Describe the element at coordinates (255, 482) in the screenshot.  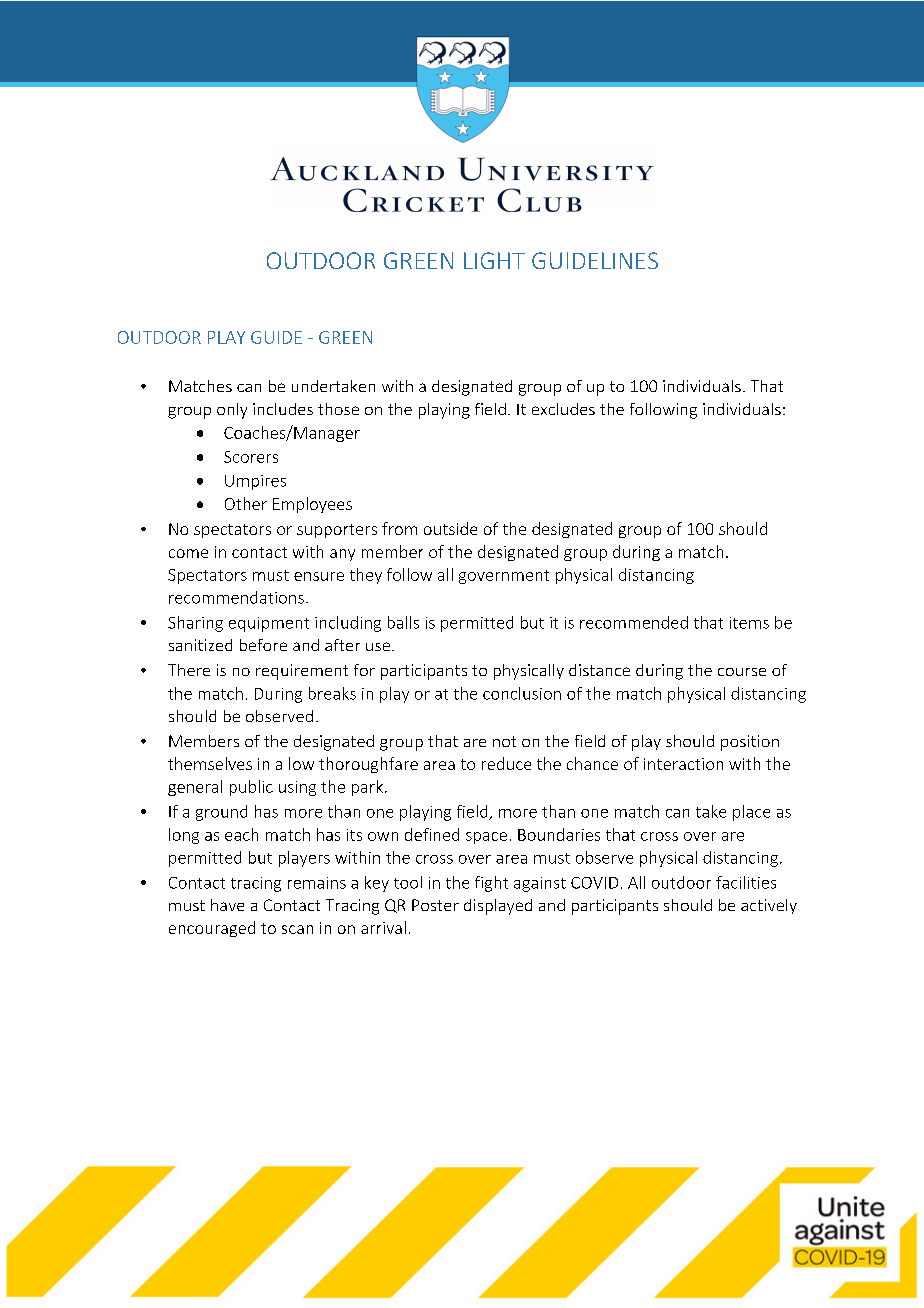
I see `Umpires` at that location.
